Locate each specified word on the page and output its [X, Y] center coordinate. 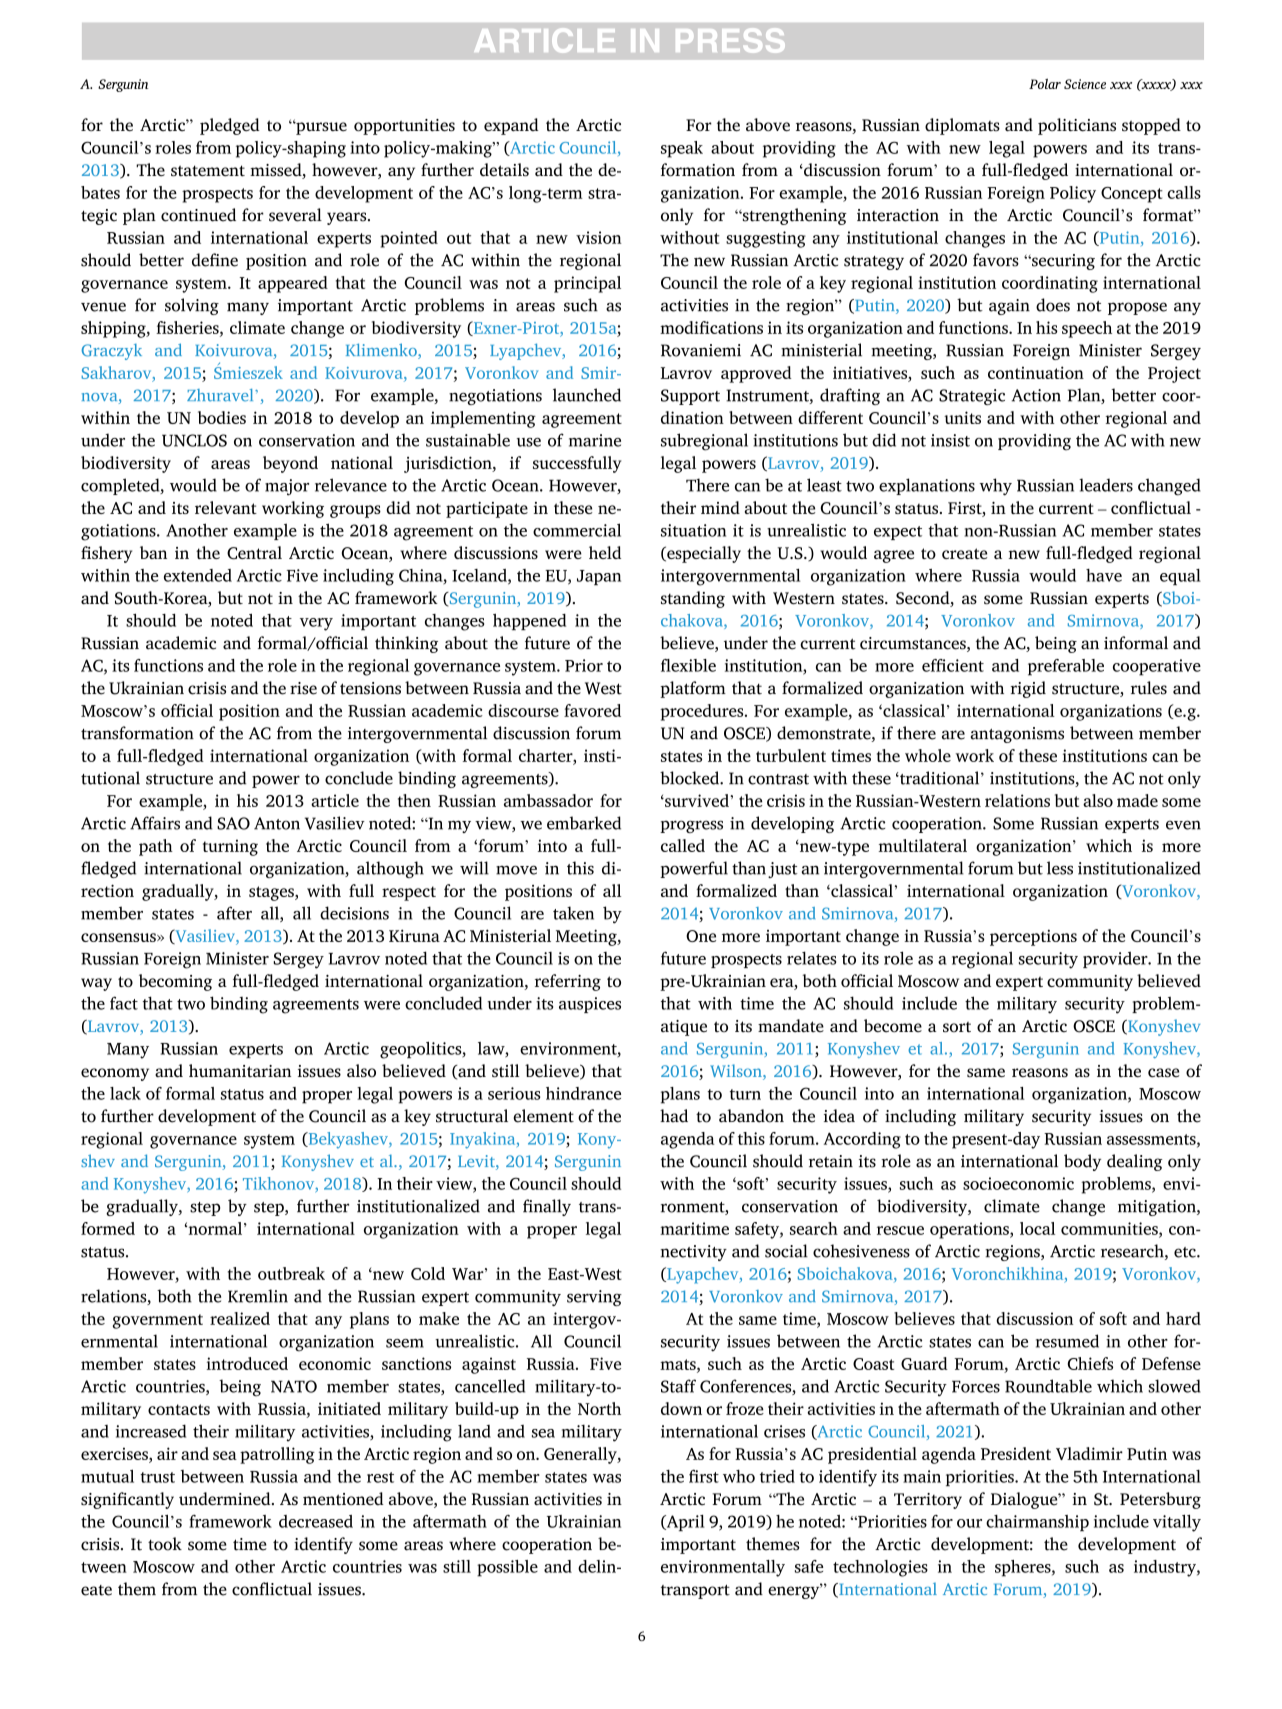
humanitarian [240, 1071]
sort [957, 1027]
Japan [599, 577]
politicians [1077, 126]
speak [682, 149]
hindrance [583, 1093]
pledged [230, 126]
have [1104, 575]
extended [198, 575]
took [165, 1544]
